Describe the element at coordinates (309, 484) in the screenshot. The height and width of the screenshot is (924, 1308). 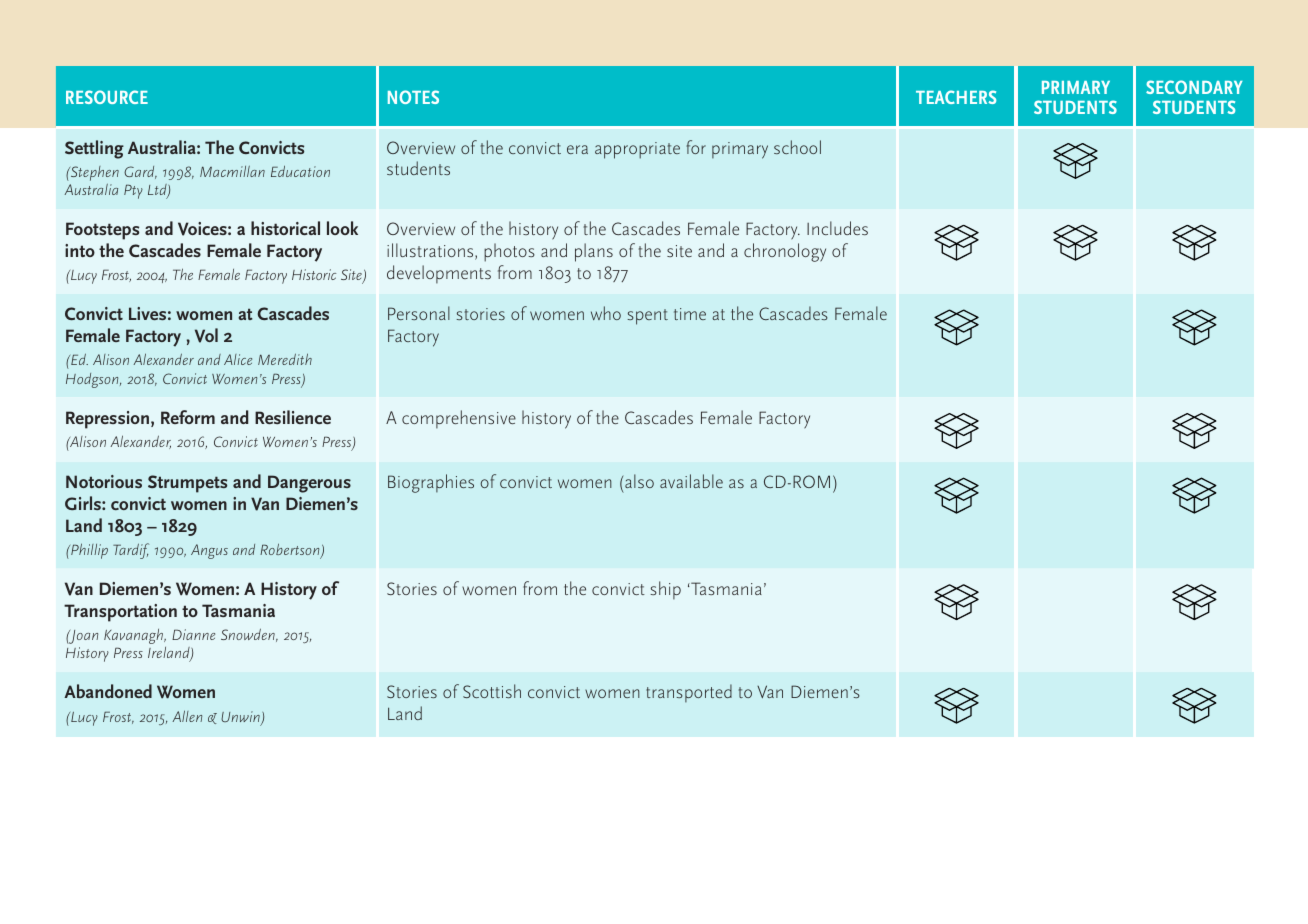
I see `Dangerous` at that location.
